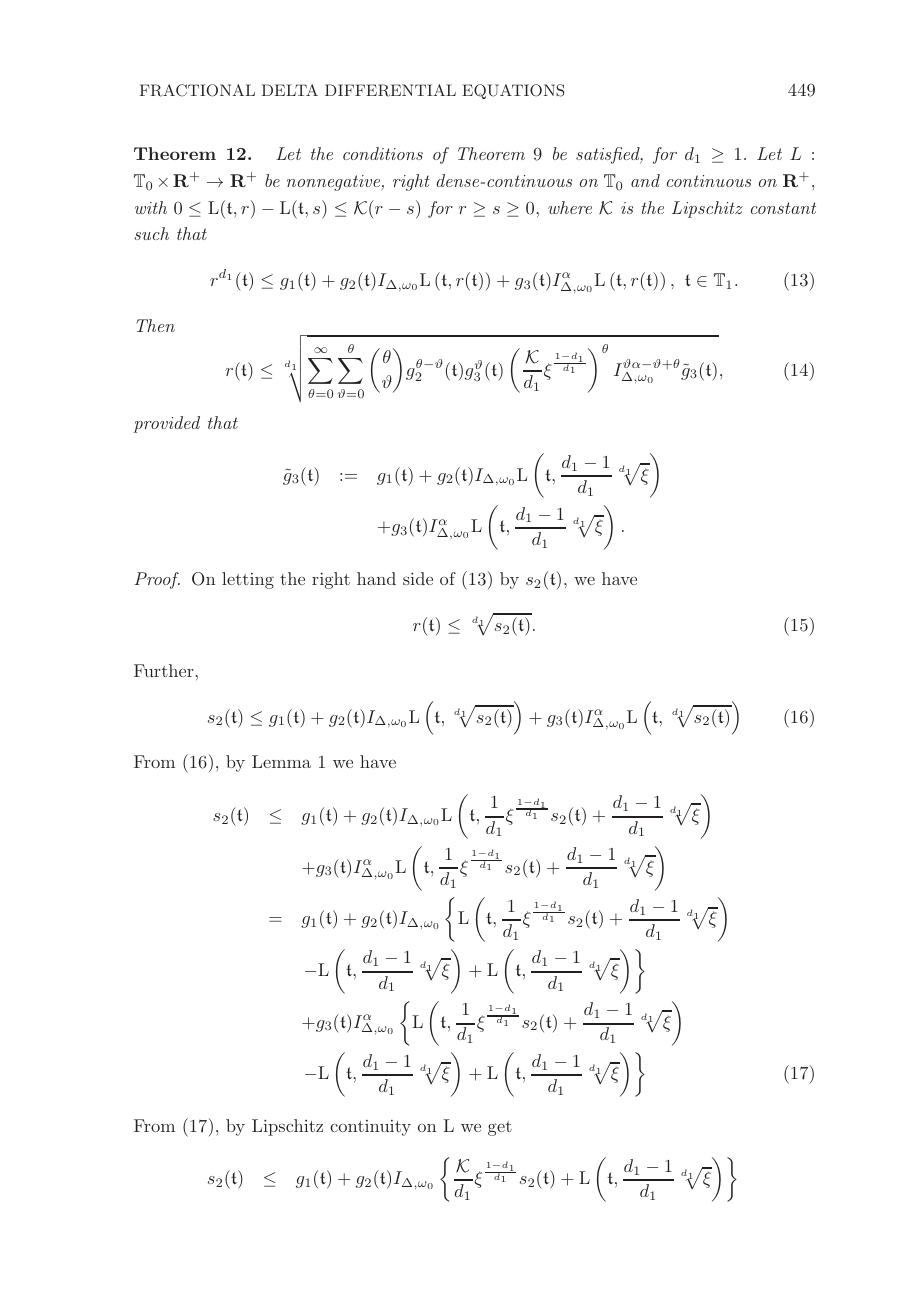 The height and width of the image is (1314, 924). I want to click on constant, so click(783, 208).
